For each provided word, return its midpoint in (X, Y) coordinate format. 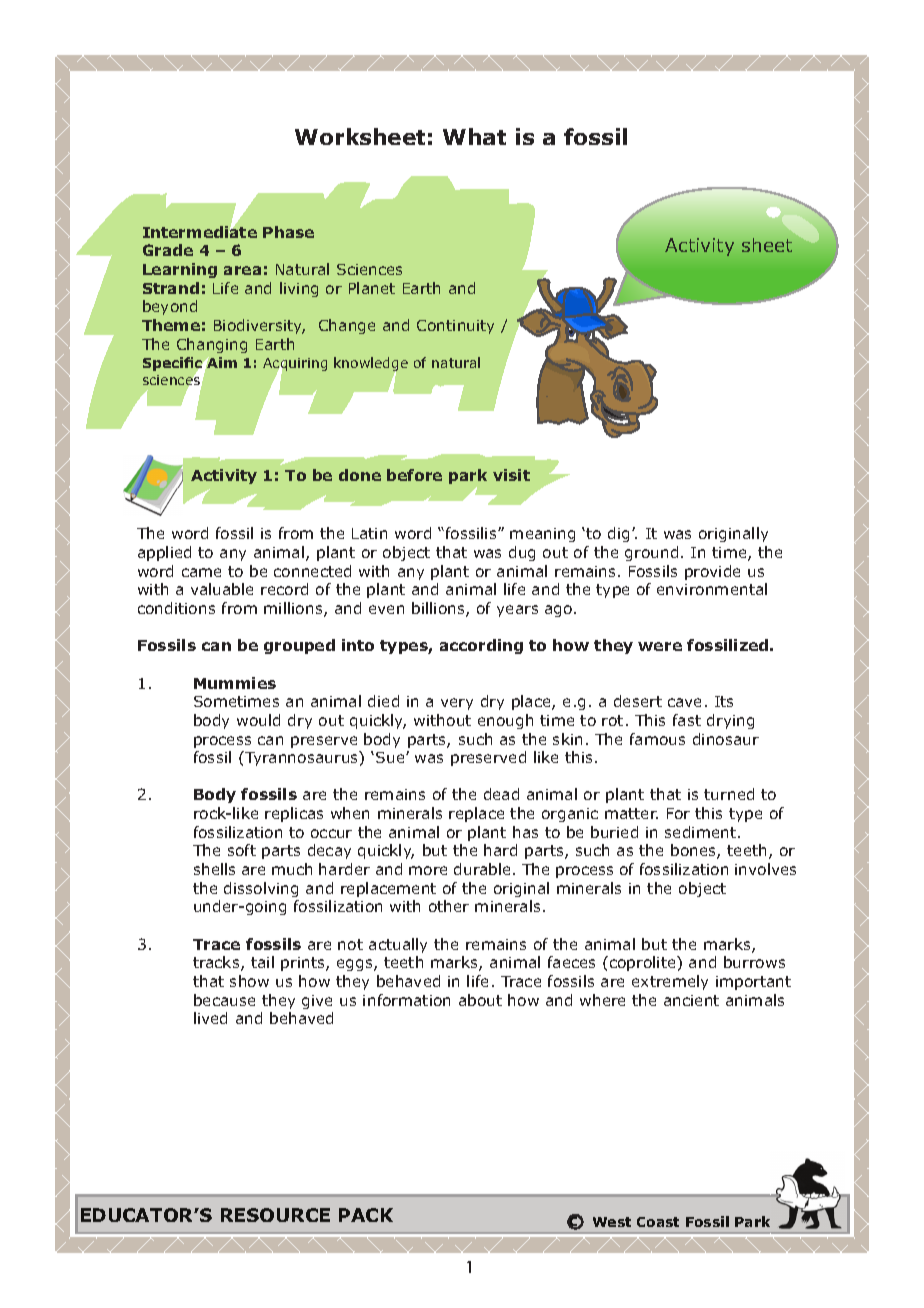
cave (684, 702)
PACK (366, 1215)
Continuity (455, 327)
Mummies (235, 683)
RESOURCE (275, 1215)
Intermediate (200, 231)
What (474, 136)
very (457, 704)
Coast (658, 1222)
